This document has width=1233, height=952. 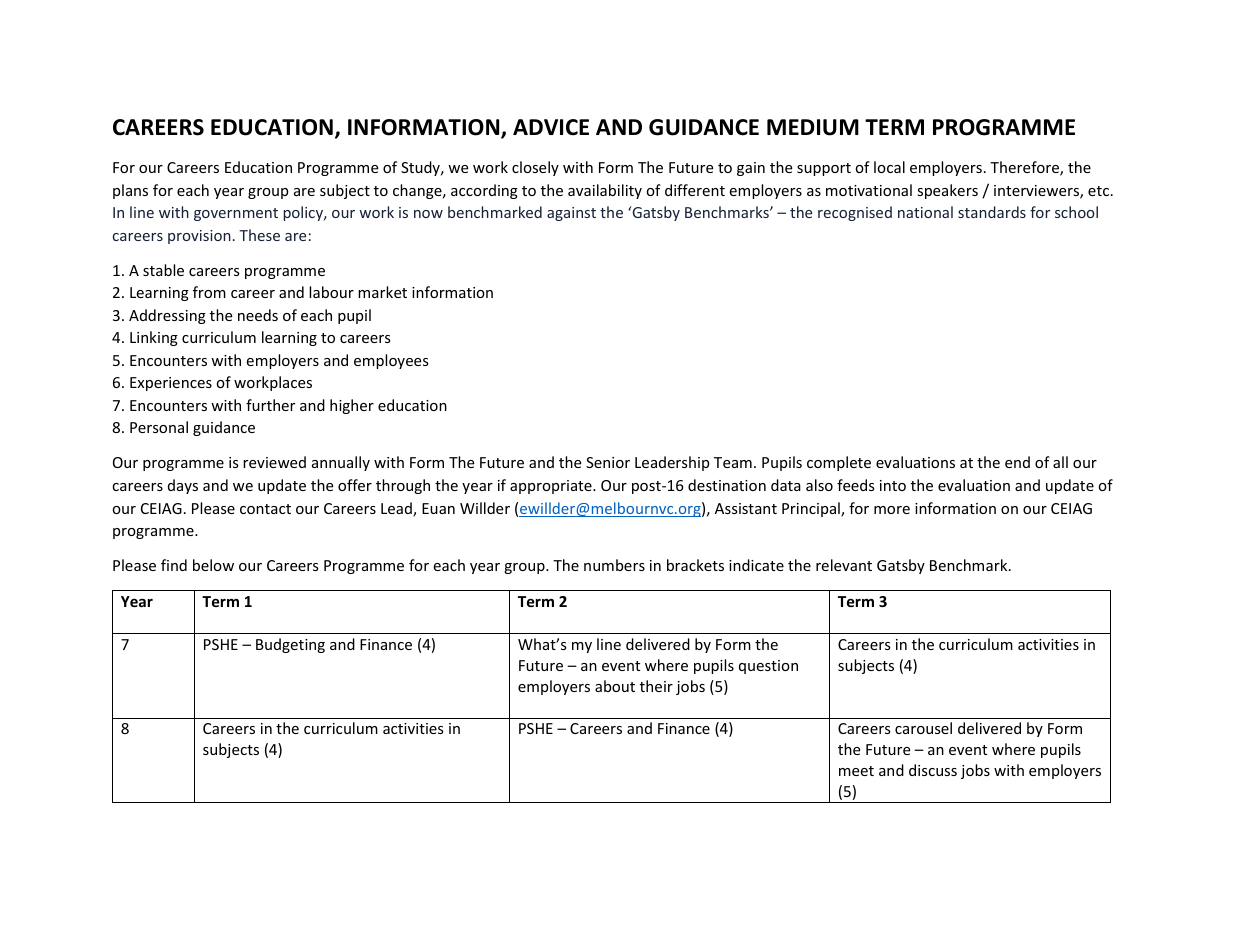 I want to click on discuss, so click(x=933, y=770).
